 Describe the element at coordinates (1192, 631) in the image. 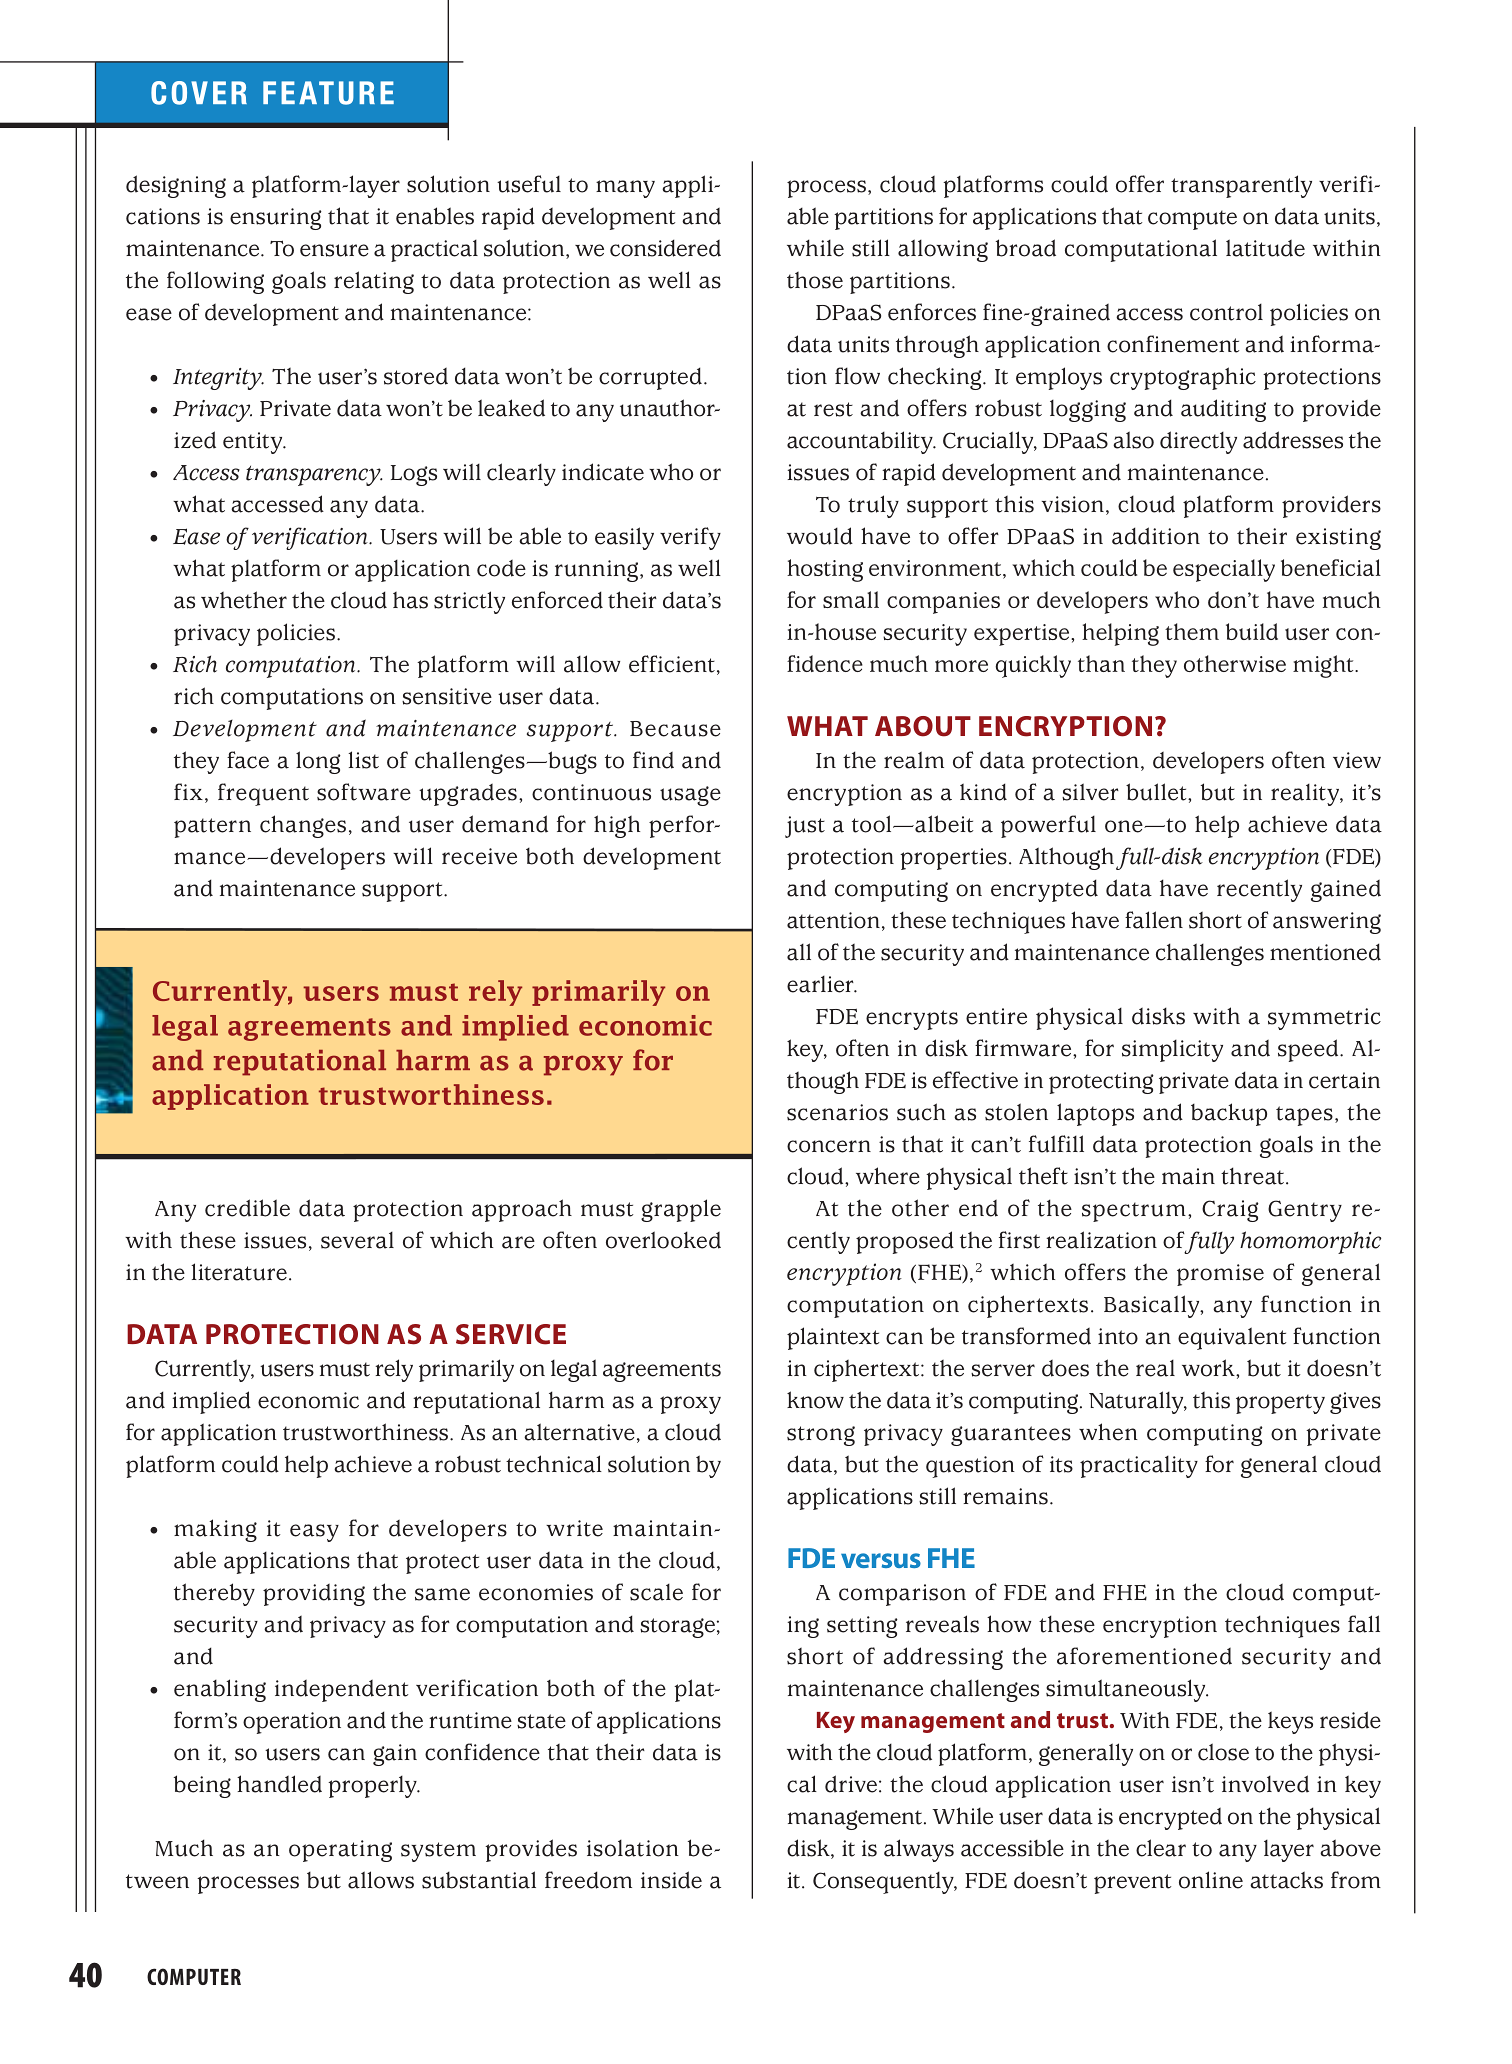

I see `them` at that location.
